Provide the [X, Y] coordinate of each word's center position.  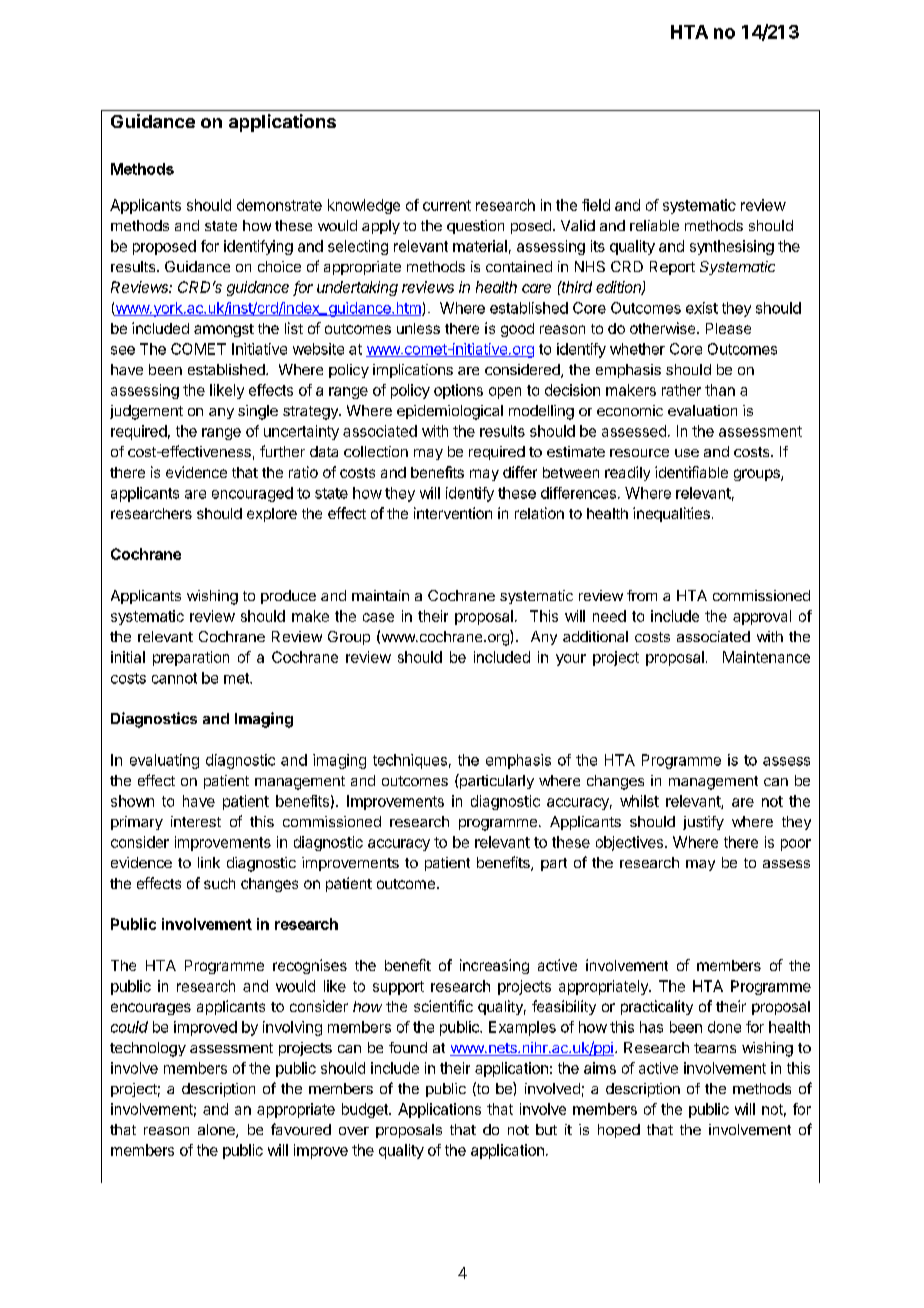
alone [217, 1131]
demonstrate [279, 205]
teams [715, 1048]
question [475, 227]
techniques [410, 761]
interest [196, 821]
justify [703, 823]
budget [366, 1110]
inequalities [671, 514]
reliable [654, 225]
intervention [453, 513]
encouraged [252, 494]
